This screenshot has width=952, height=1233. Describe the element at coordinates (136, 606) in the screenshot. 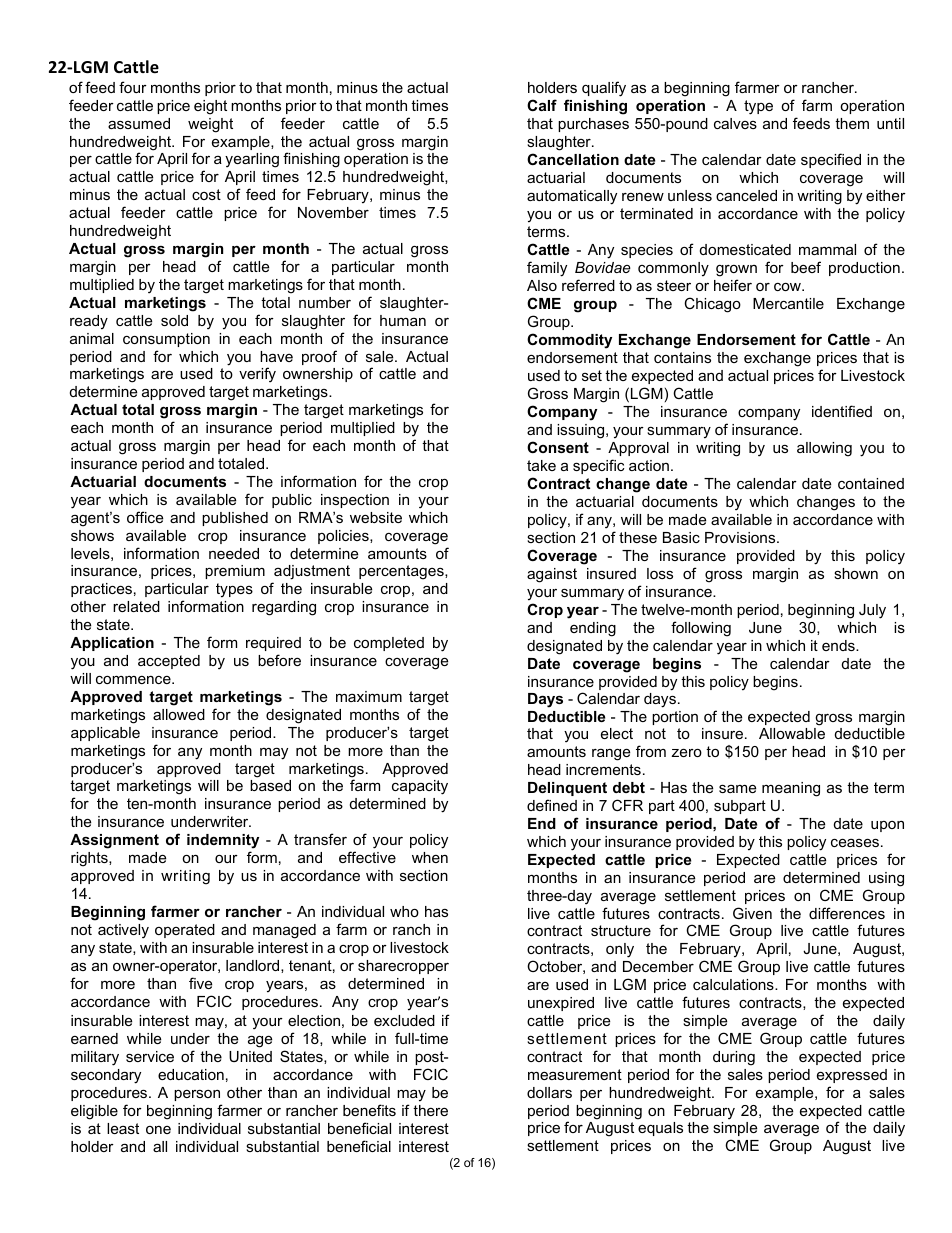

I see `related` at that location.
